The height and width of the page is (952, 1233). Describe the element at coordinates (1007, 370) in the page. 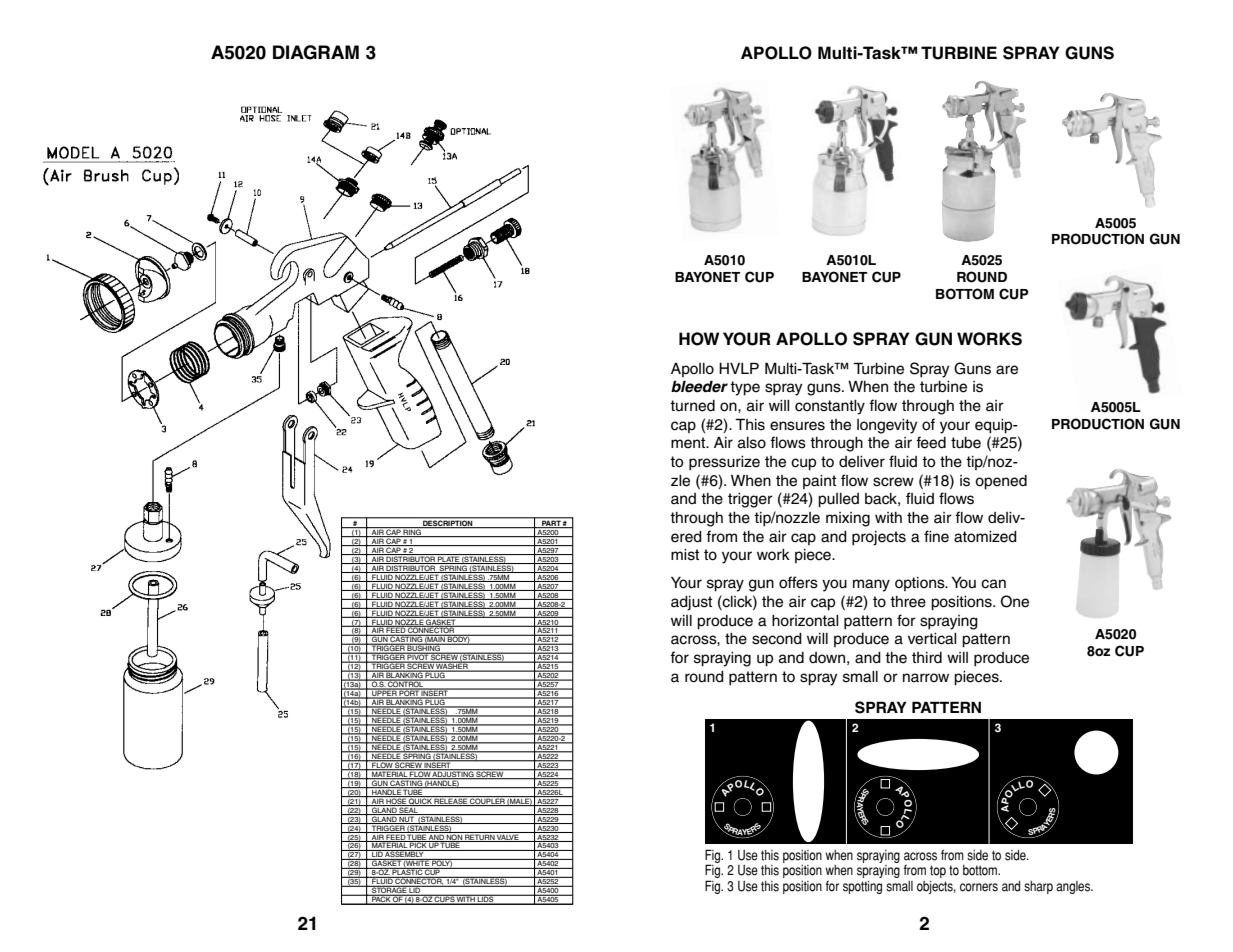

I see `are` at that location.
